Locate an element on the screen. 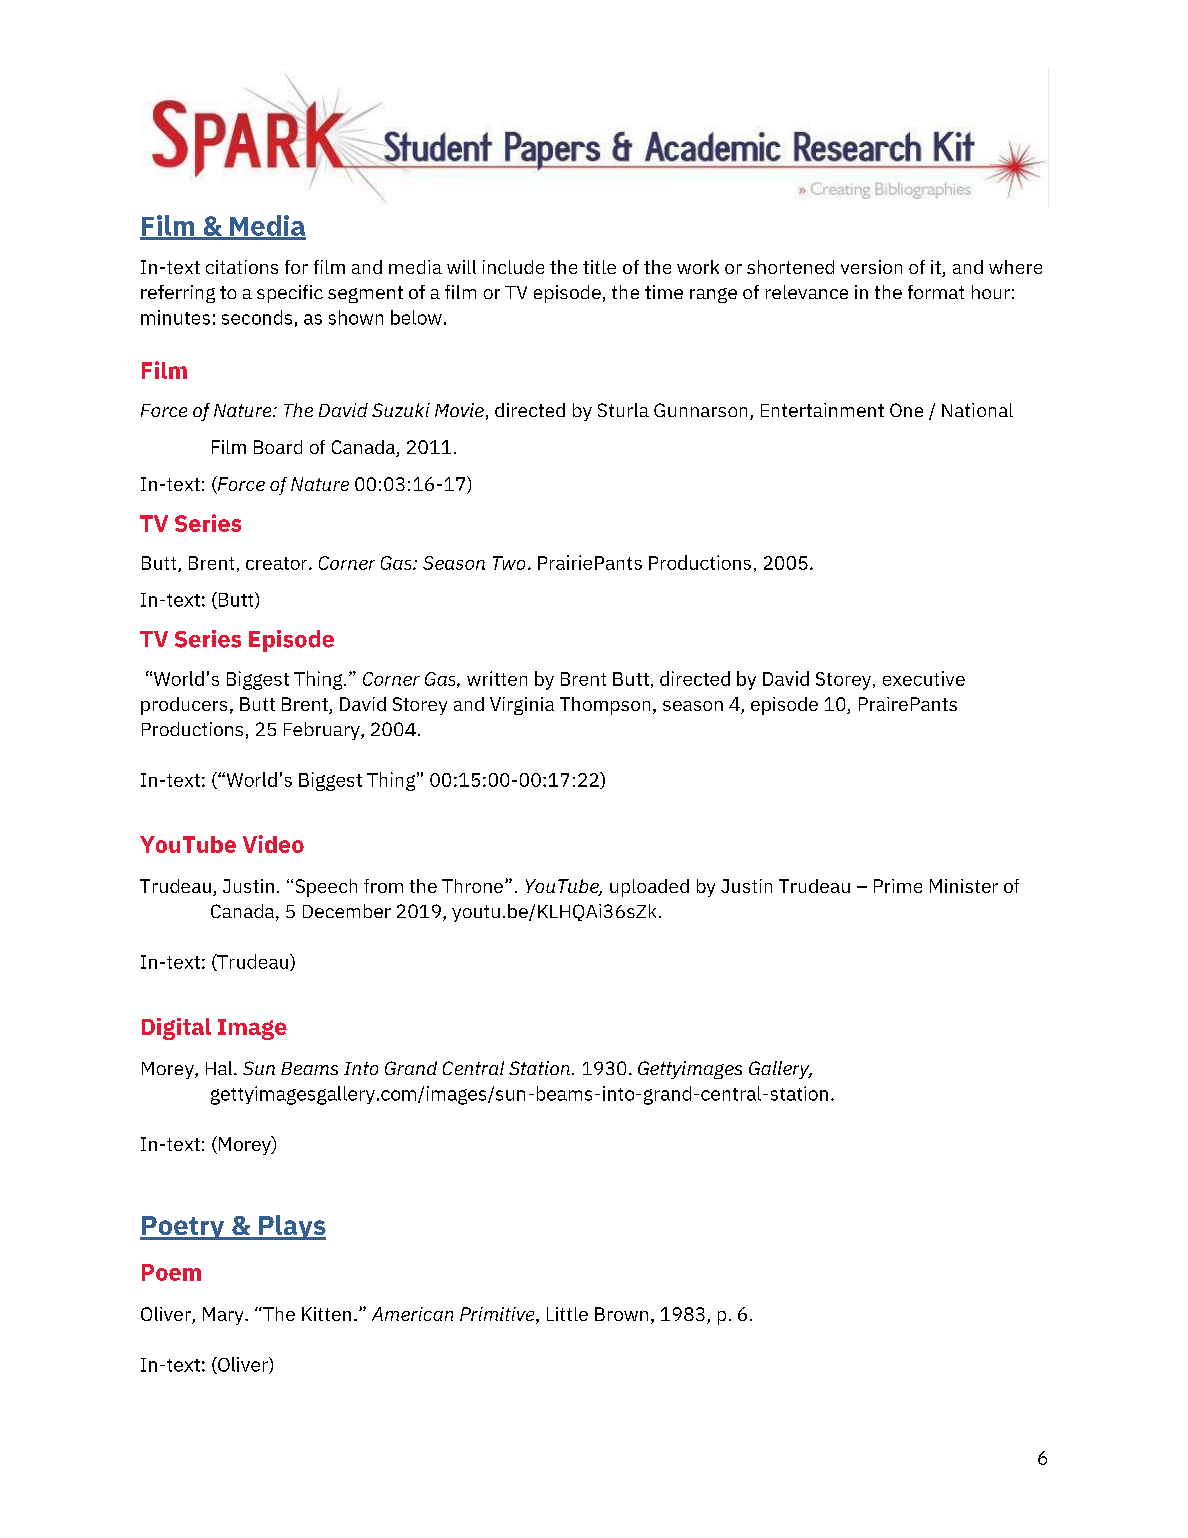 The height and width of the screenshot is (1538, 1188). specific is located at coordinates (290, 294).
